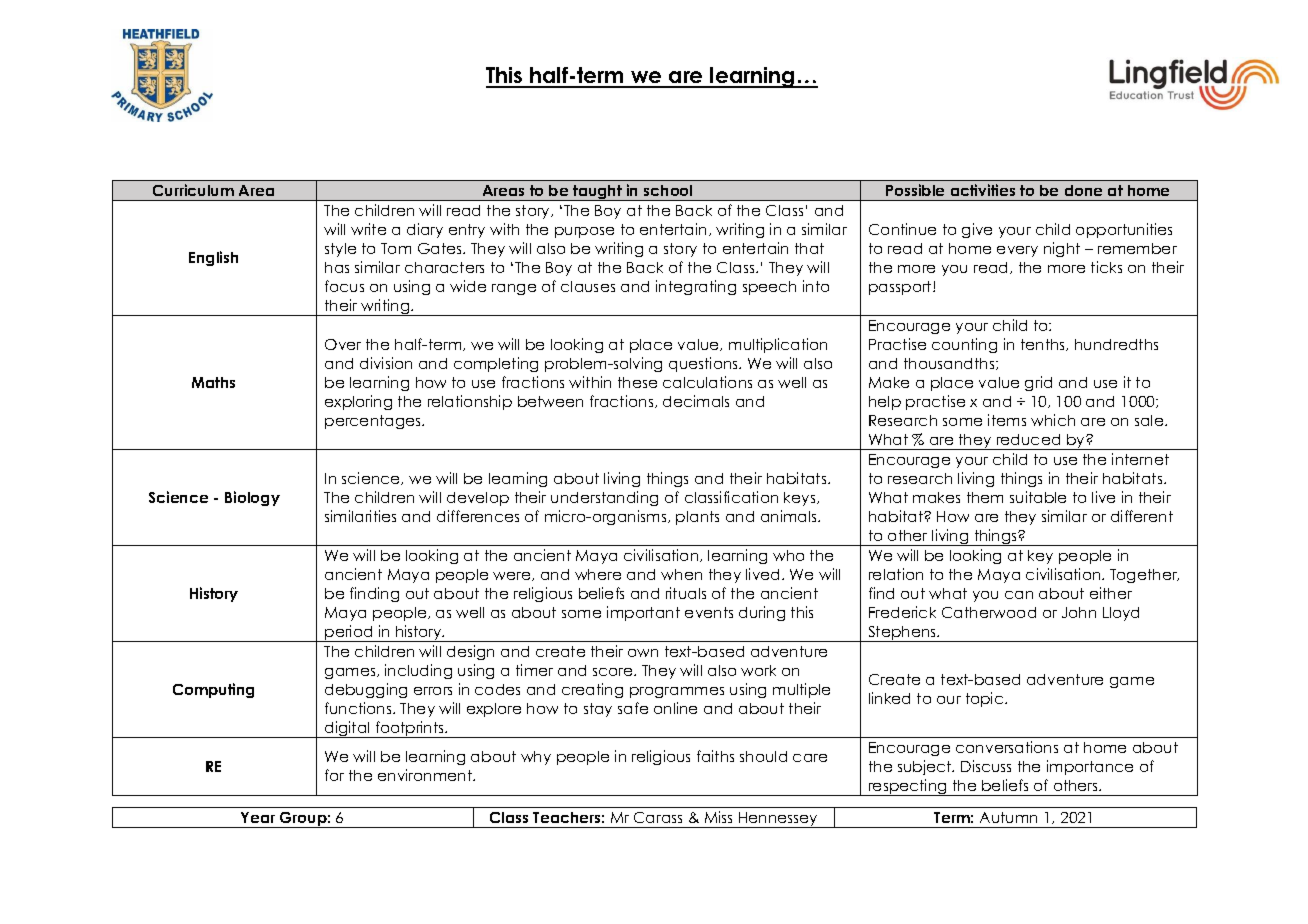  Describe the element at coordinates (349, 633) in the screenshot. I see `period` at that location.
